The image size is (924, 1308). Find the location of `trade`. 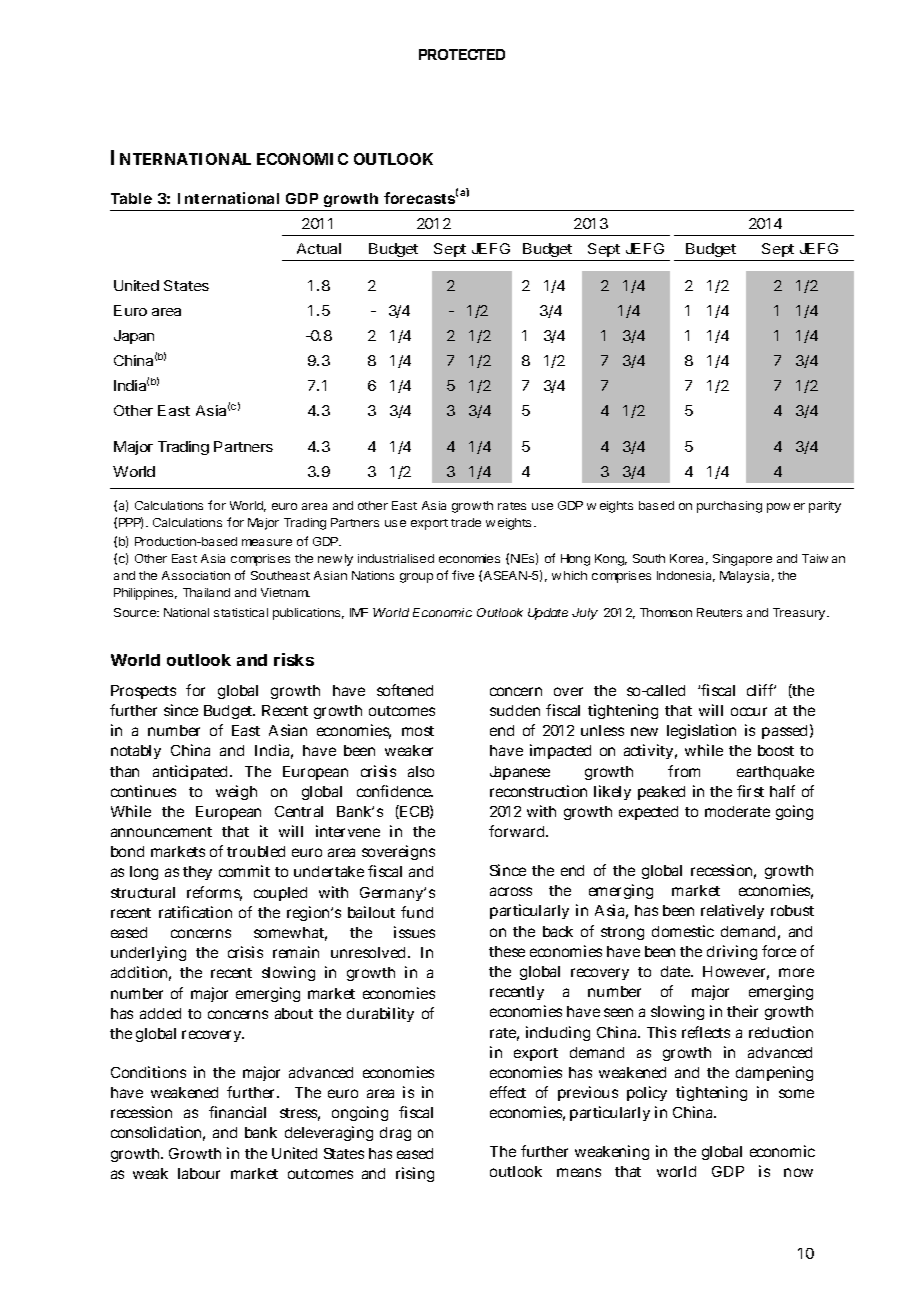

trade is located at coordinates (466, 522).
